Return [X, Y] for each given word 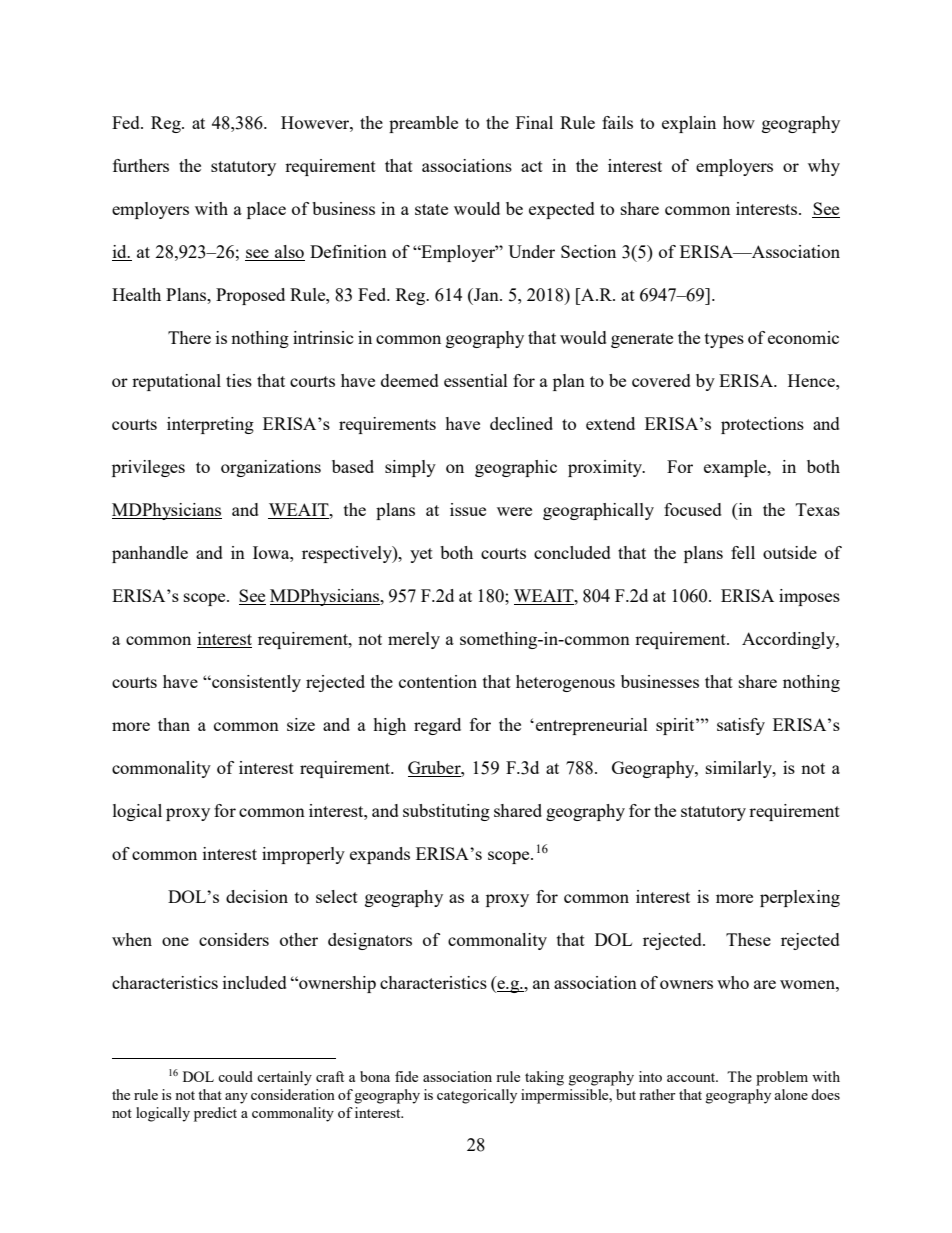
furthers [141, 165]
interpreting [210, 425]
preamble [423, 124]
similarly [740, 769]
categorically [477, 1096]
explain [689, 124]
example [736, 468]
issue [468, 509]
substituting [446, 812]
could [235, 1076]
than [174, 724]
